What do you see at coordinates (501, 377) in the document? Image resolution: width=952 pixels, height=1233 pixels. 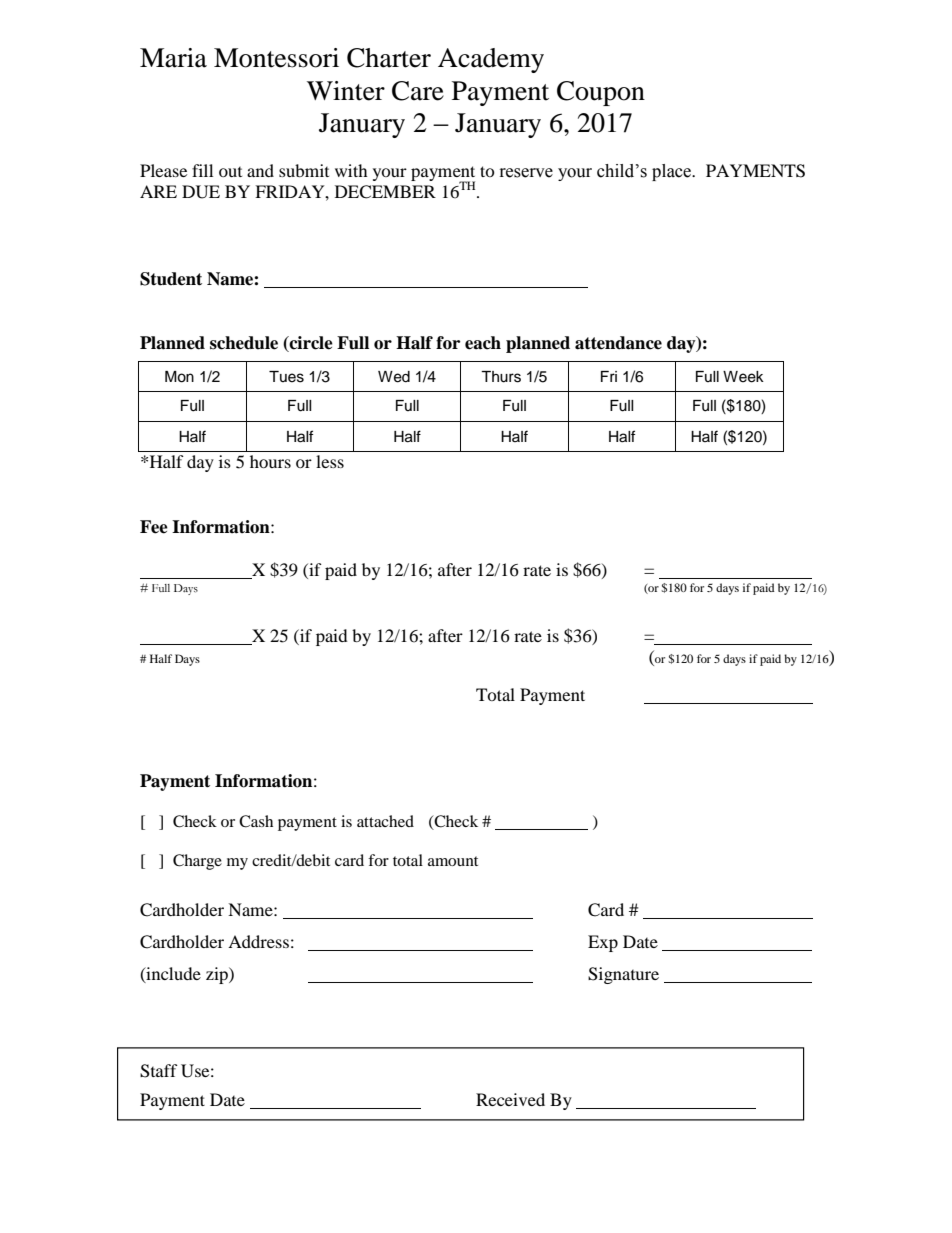 I see `Thurs` at bounding box center [501, 377].
